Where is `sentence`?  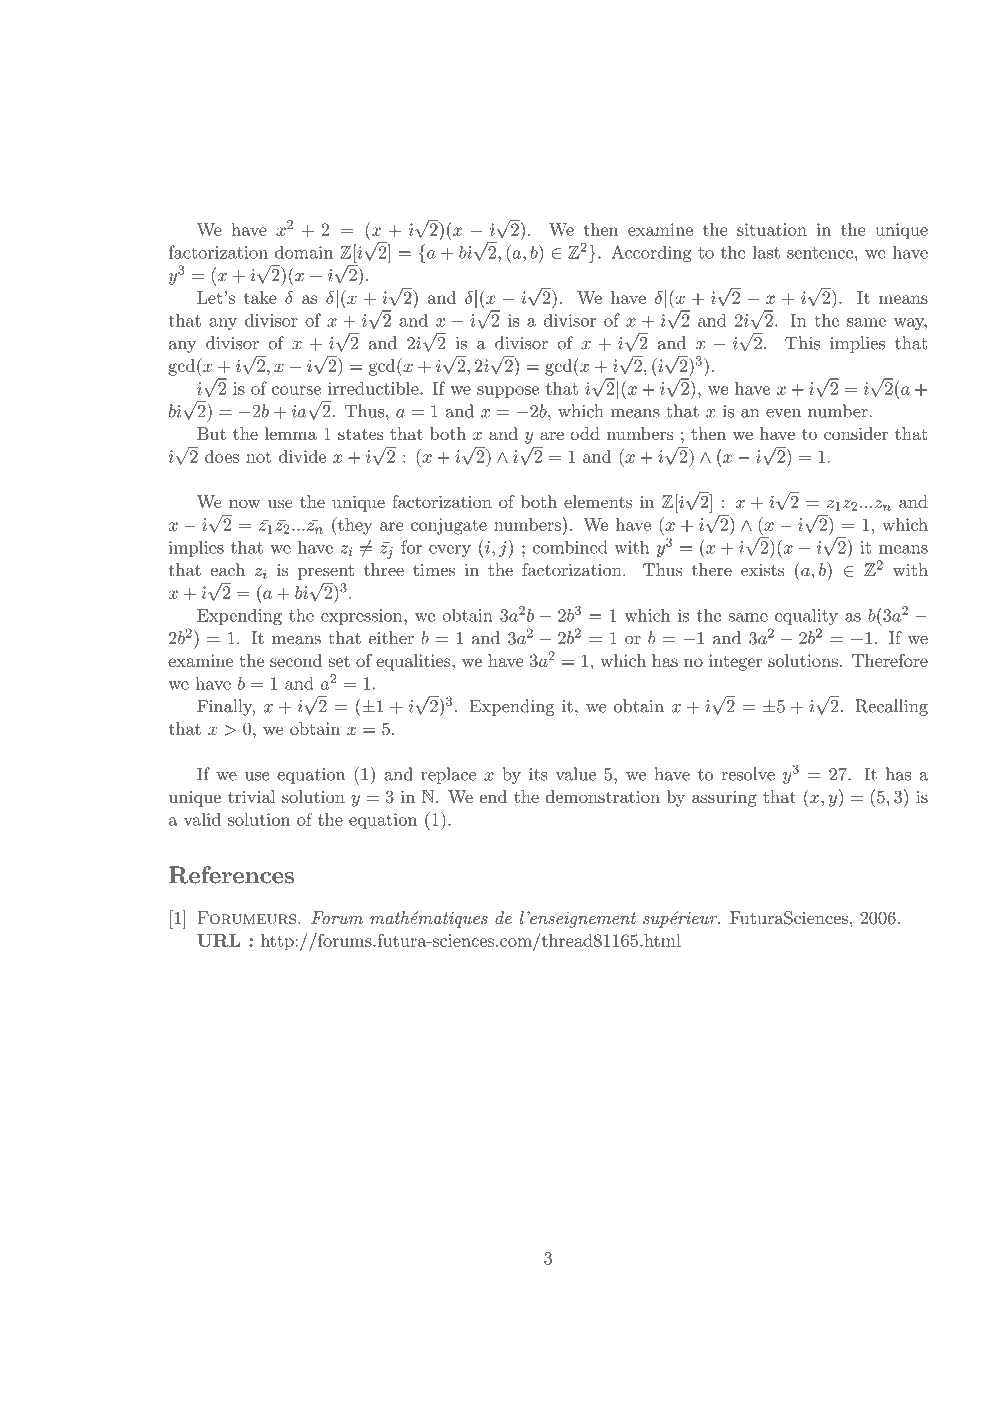
sentence is located at coordinates (820, 253).
